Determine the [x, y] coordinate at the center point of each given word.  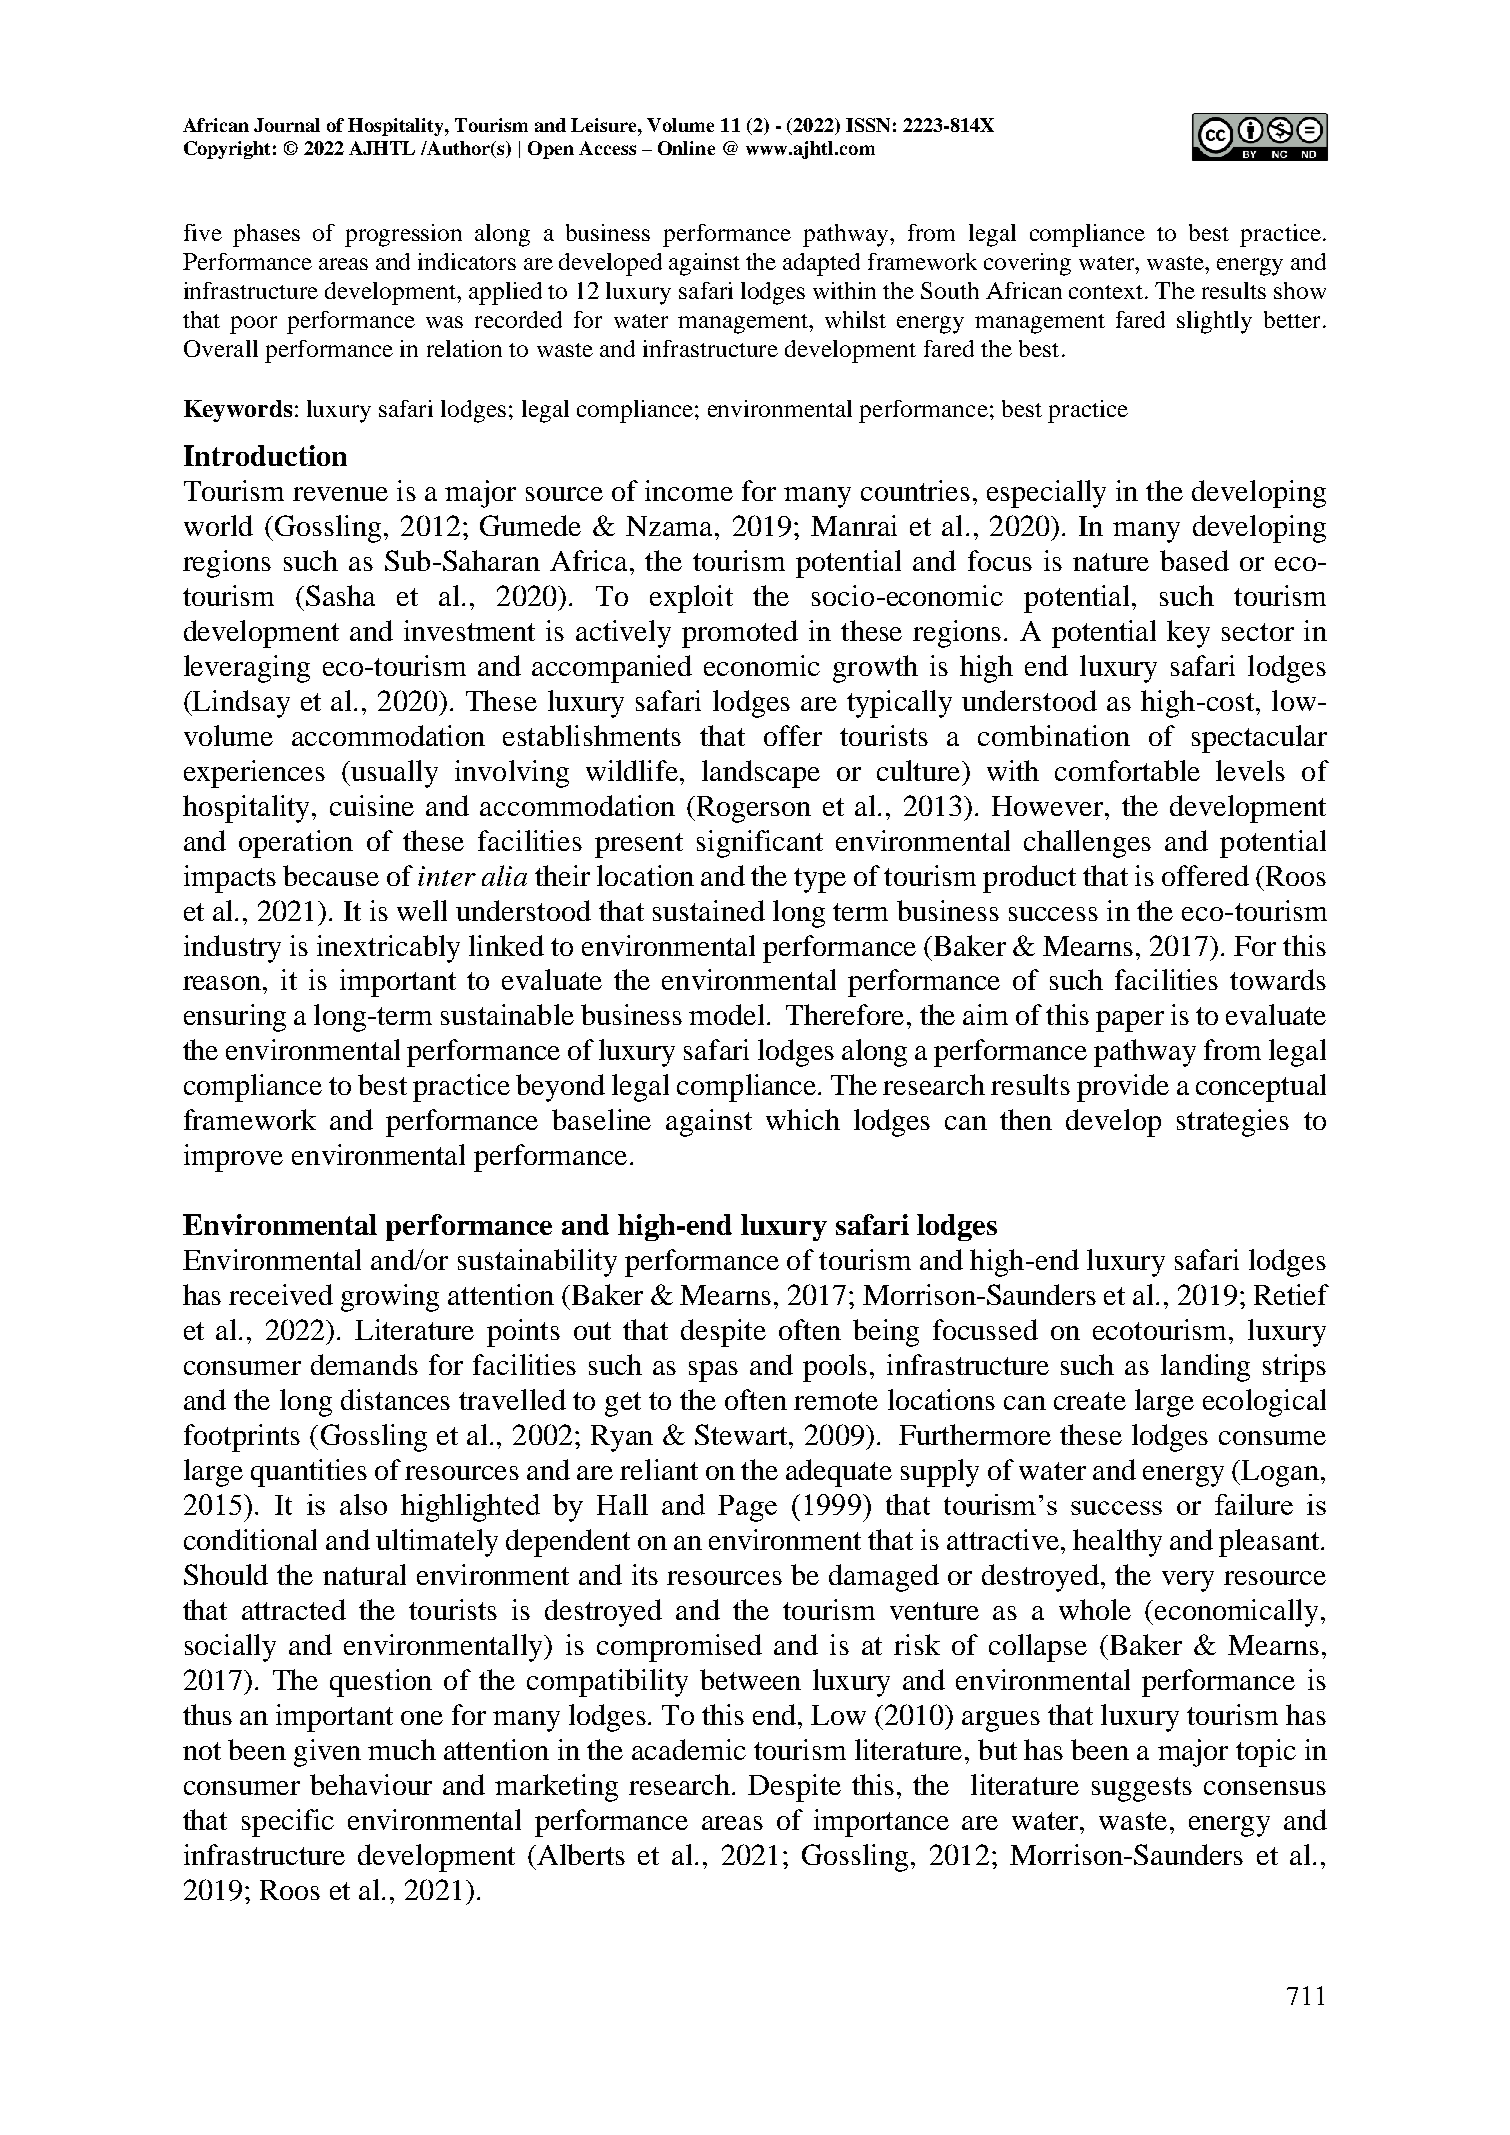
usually [393, 774]
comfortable [1127, 770]
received [281, 1294]
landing [1205, 1368]
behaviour [371, 1784]
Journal [287, 125]
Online [686, 148]
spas [713, 1371]
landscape [761, 774]
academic [689, 1749]
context [1107, 292]
